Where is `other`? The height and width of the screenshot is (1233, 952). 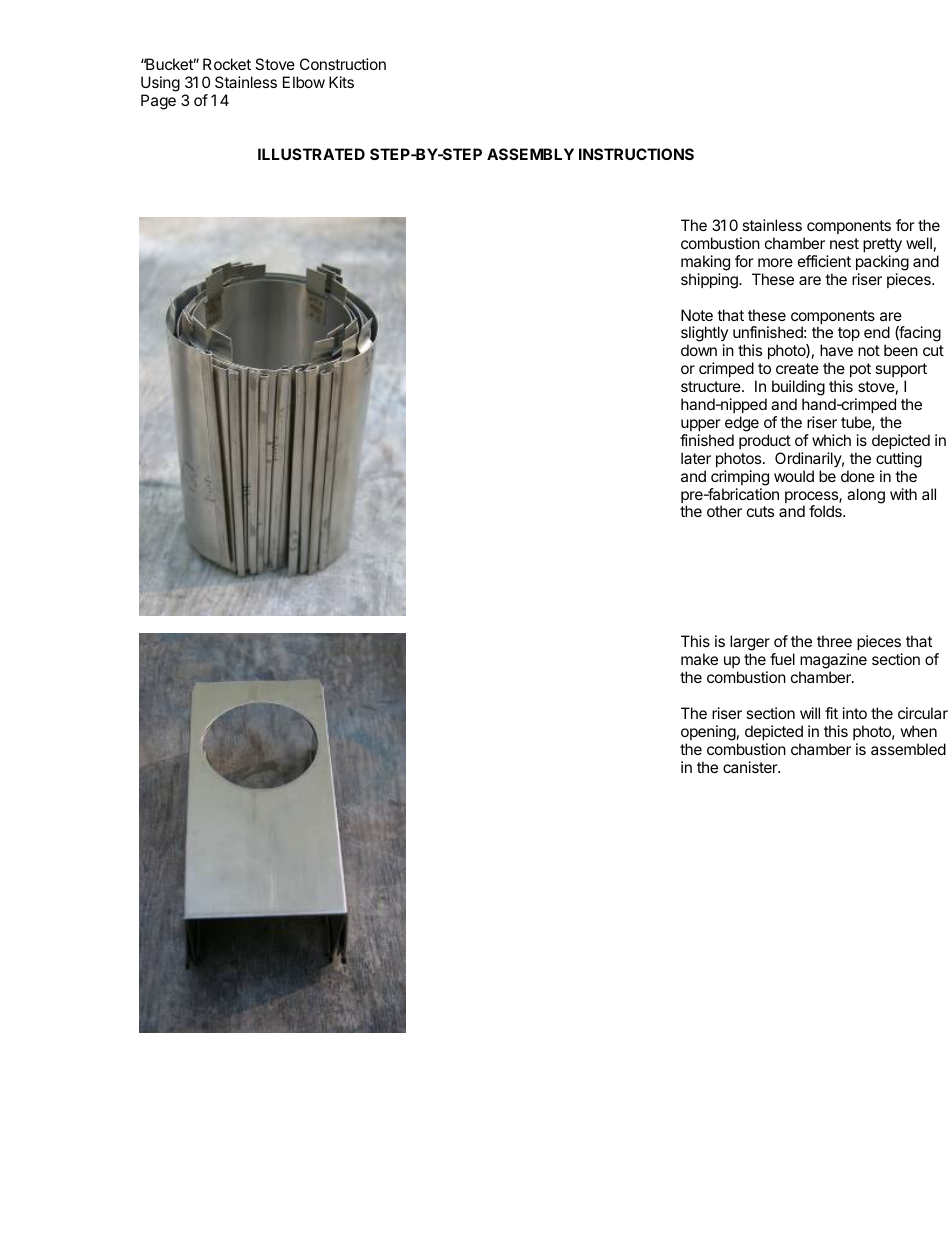 other is located at coordinates (724, 511).
